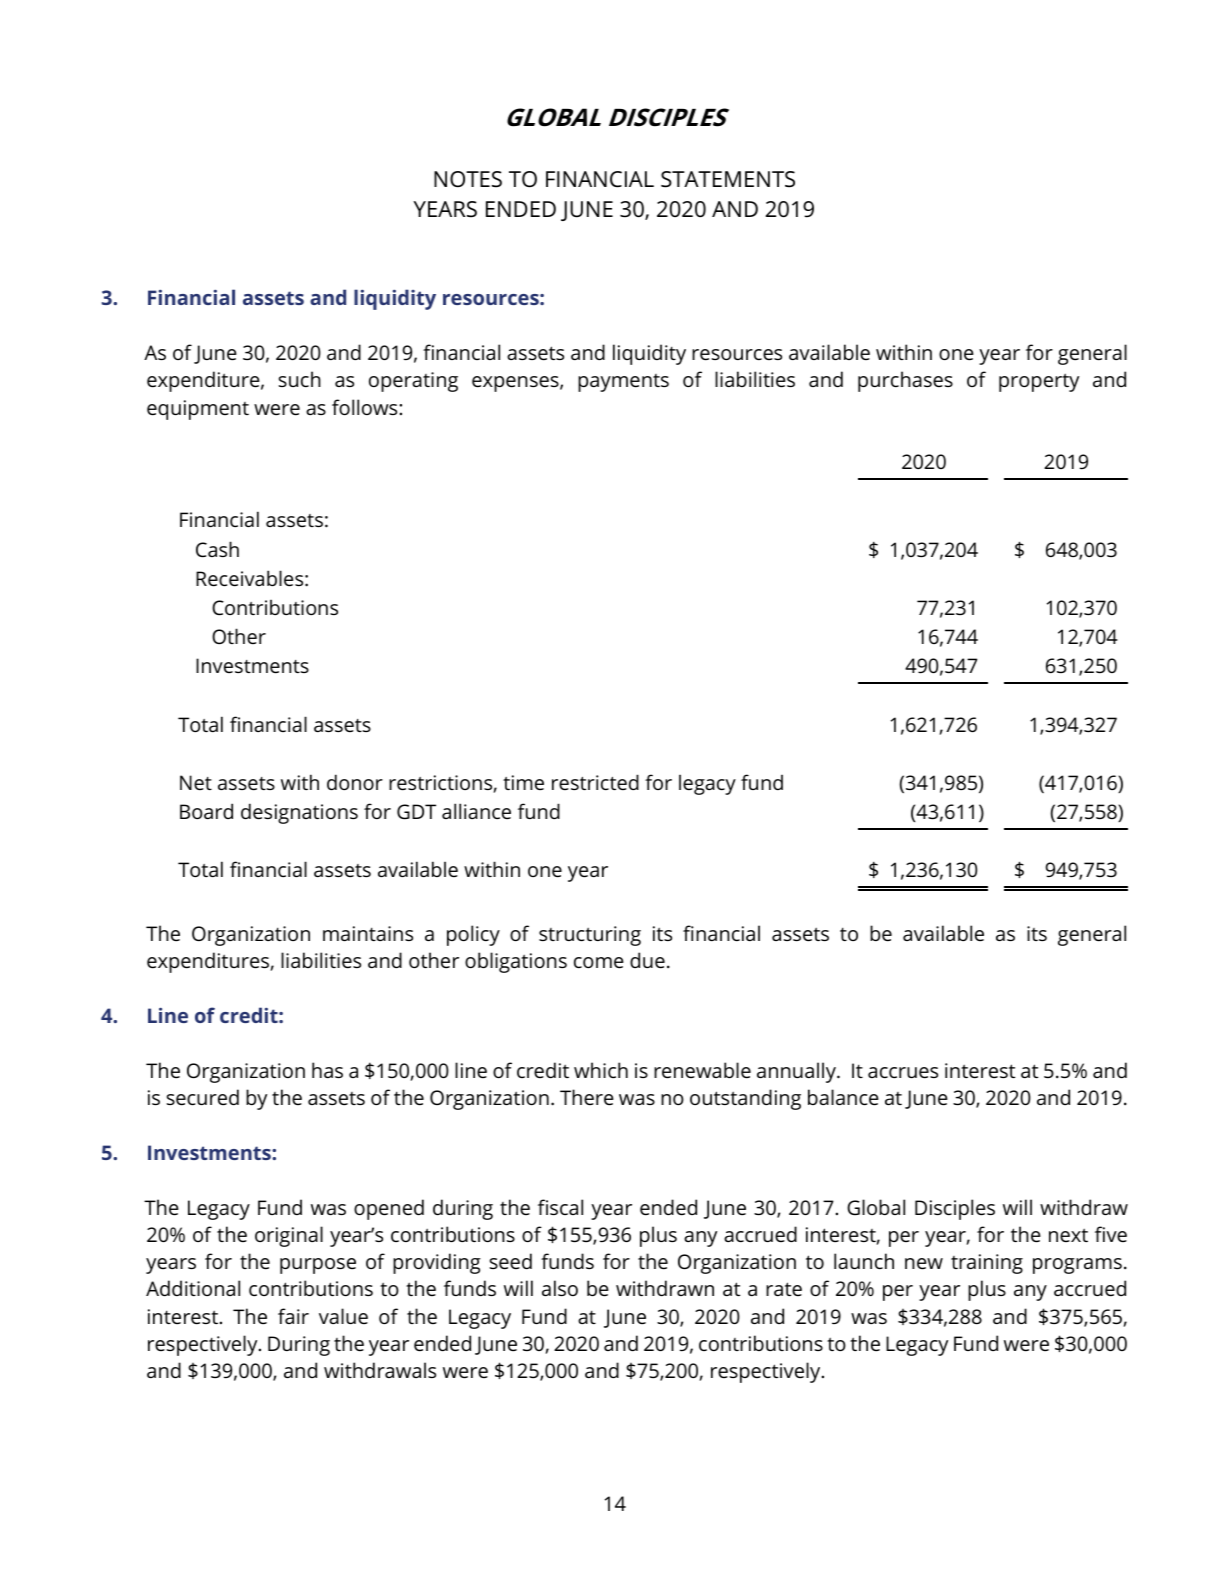 This image has height=1590, width=1229. What do you see at coordinates (1039, 383) in the image?
I see `property` at bounding box center [1039, 383].
